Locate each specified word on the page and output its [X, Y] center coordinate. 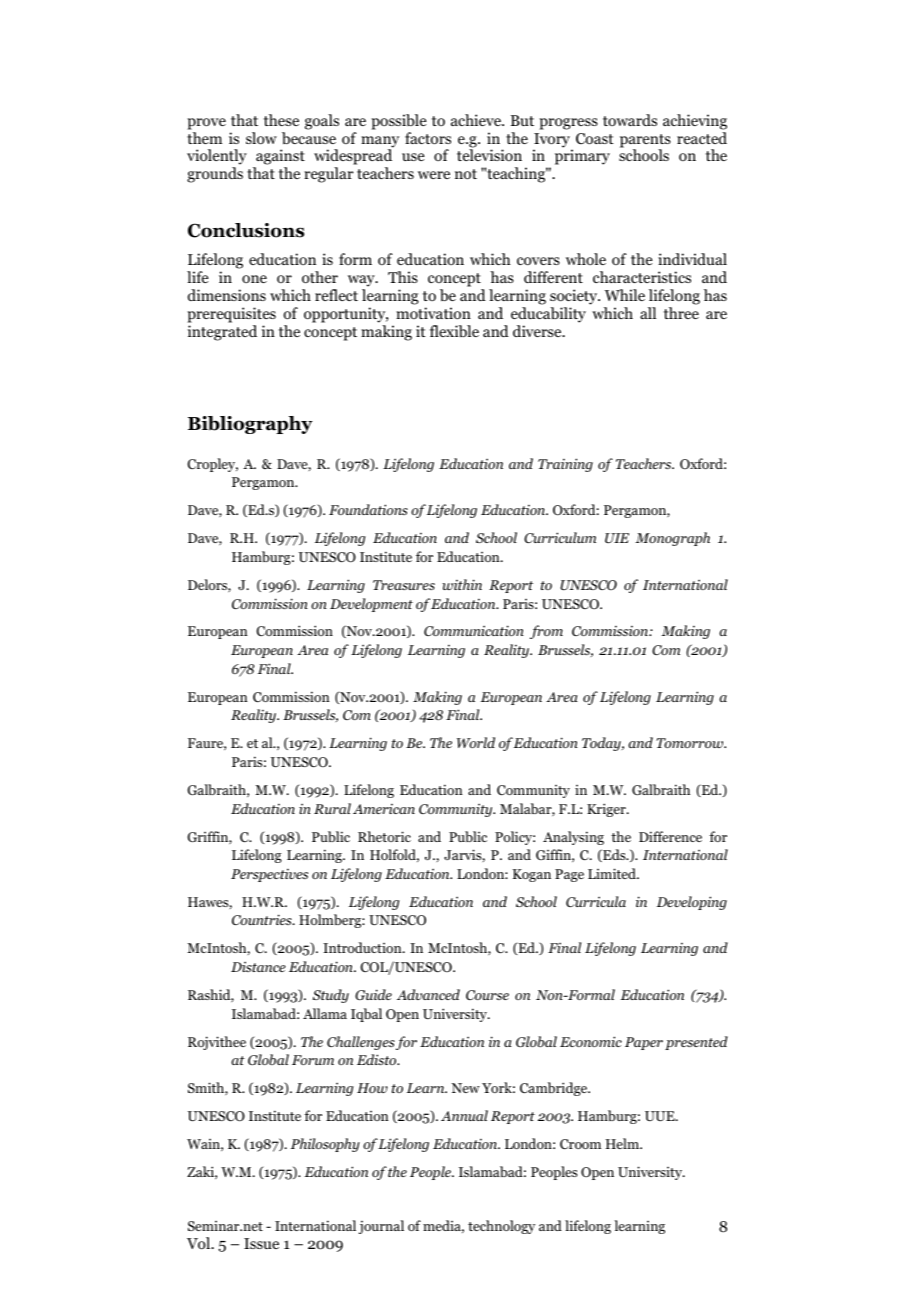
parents [645, 142]
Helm [624, 1143]
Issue [261, 1243]
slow [261, 138]
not [466, 174]
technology [501, 1227]
